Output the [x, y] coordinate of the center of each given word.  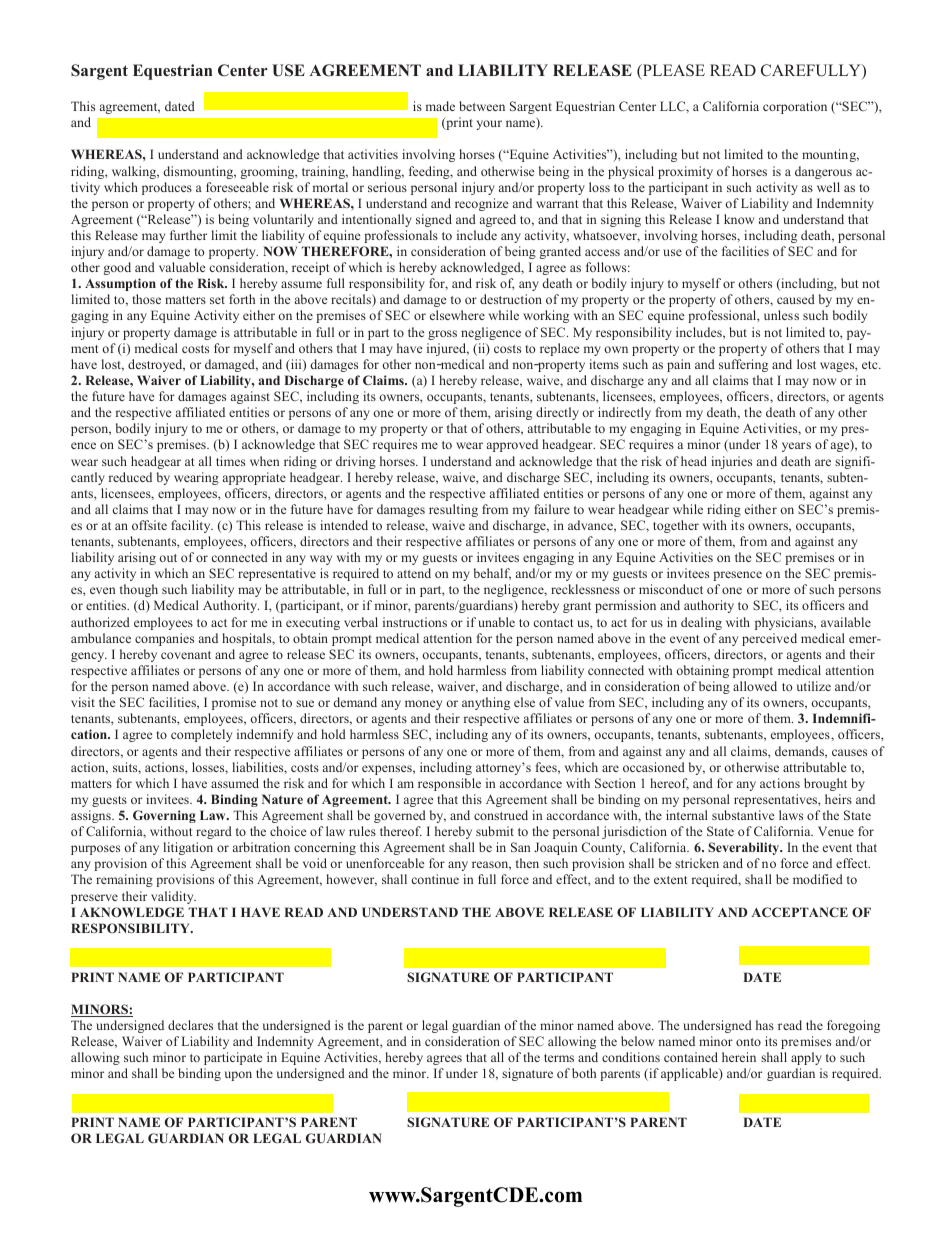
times [230, 461]
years [796, 447]
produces [167, 188]
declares [190, 1025]
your [489, 125]
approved [512, 445]
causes [849, 752]
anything [486, 703]
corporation [795, 107]
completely [201, 735]
